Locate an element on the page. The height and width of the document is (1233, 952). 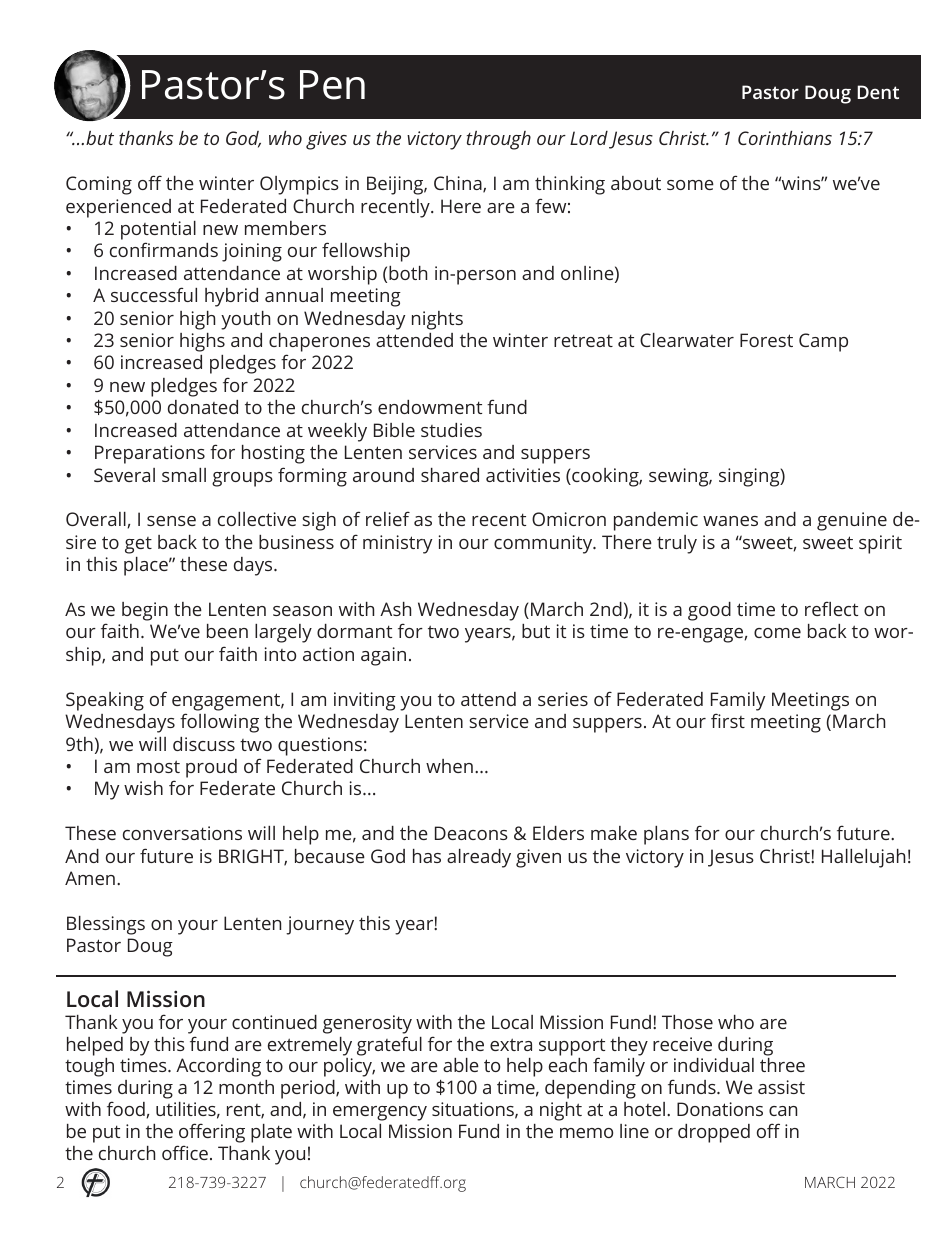
Ash is located at coordinates (395, 609).
